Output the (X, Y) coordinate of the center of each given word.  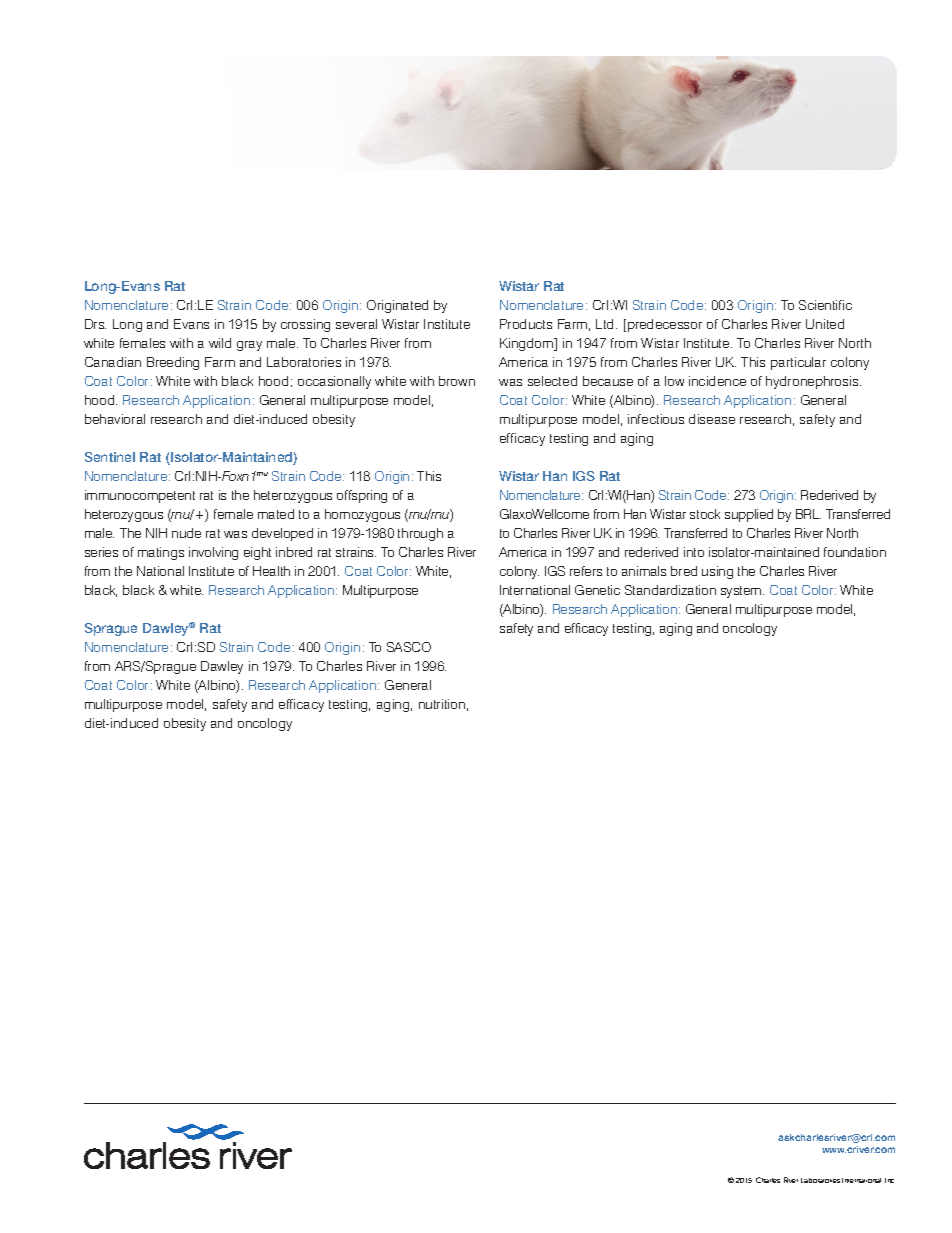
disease (712, 419)
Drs (95, 324)
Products (526, 324)
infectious (656, 419)
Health (271, 571)
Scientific (825, 305)
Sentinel (110, 457)
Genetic (597, 590)
